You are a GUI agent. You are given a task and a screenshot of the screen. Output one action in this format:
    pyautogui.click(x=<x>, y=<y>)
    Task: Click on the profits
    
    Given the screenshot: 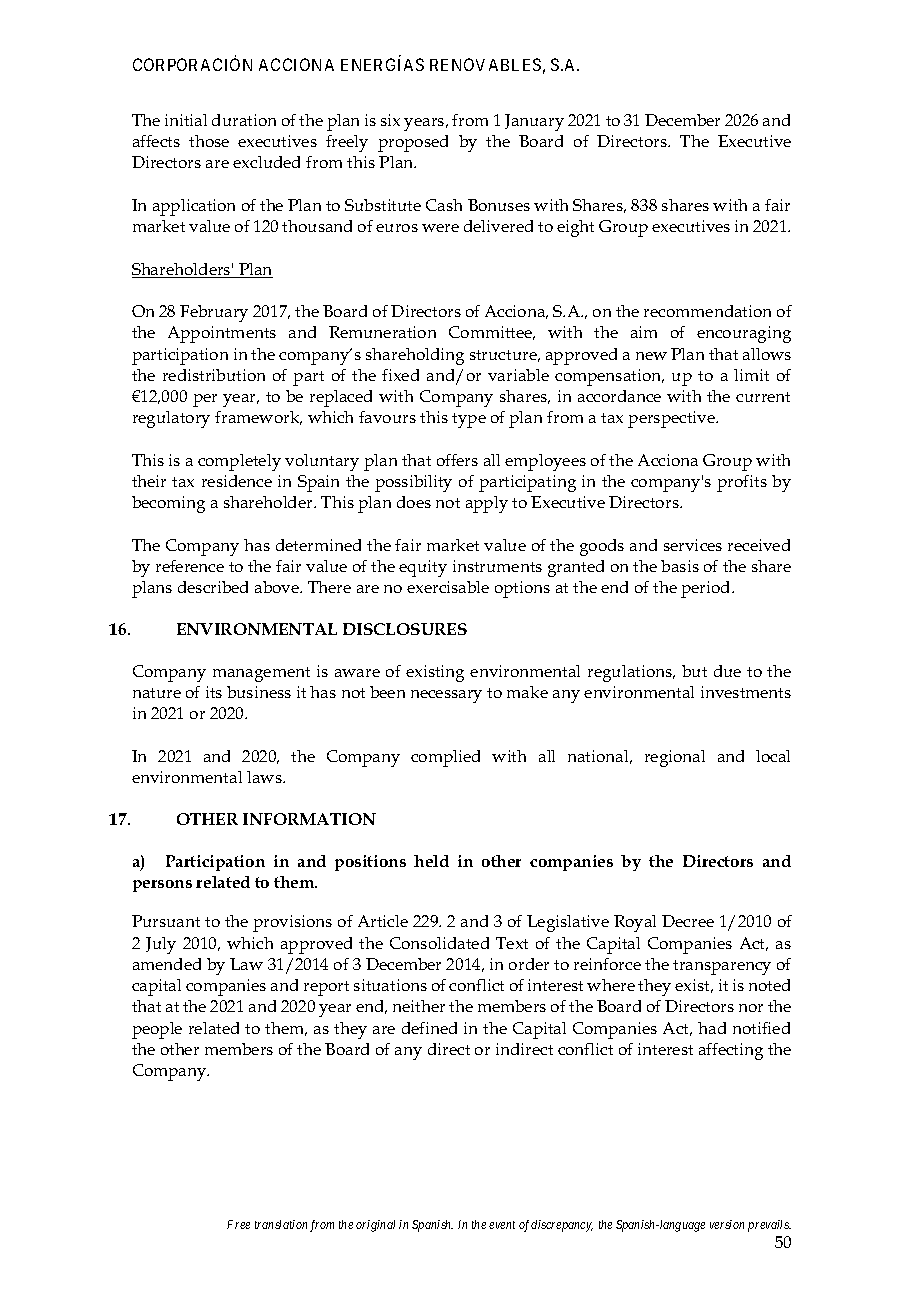 What is the action you would take?
    pyautogui.click(x=742, y=483)
